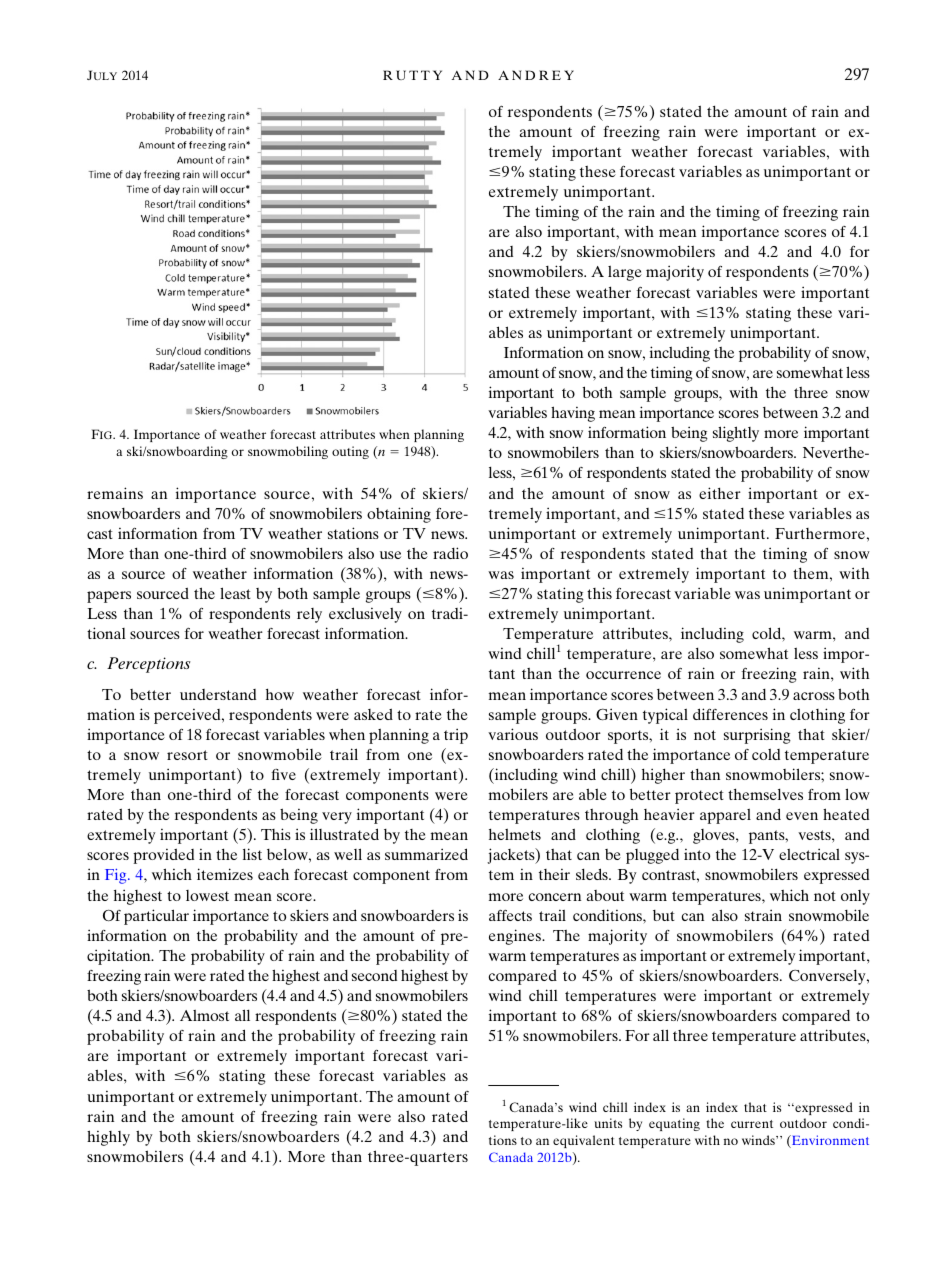 The height and width of the screenshot is (1271, 952). What do you see at coordinates (752, 1124) in the screenshot?
I see `current` at bounding box center [752, 1124].
